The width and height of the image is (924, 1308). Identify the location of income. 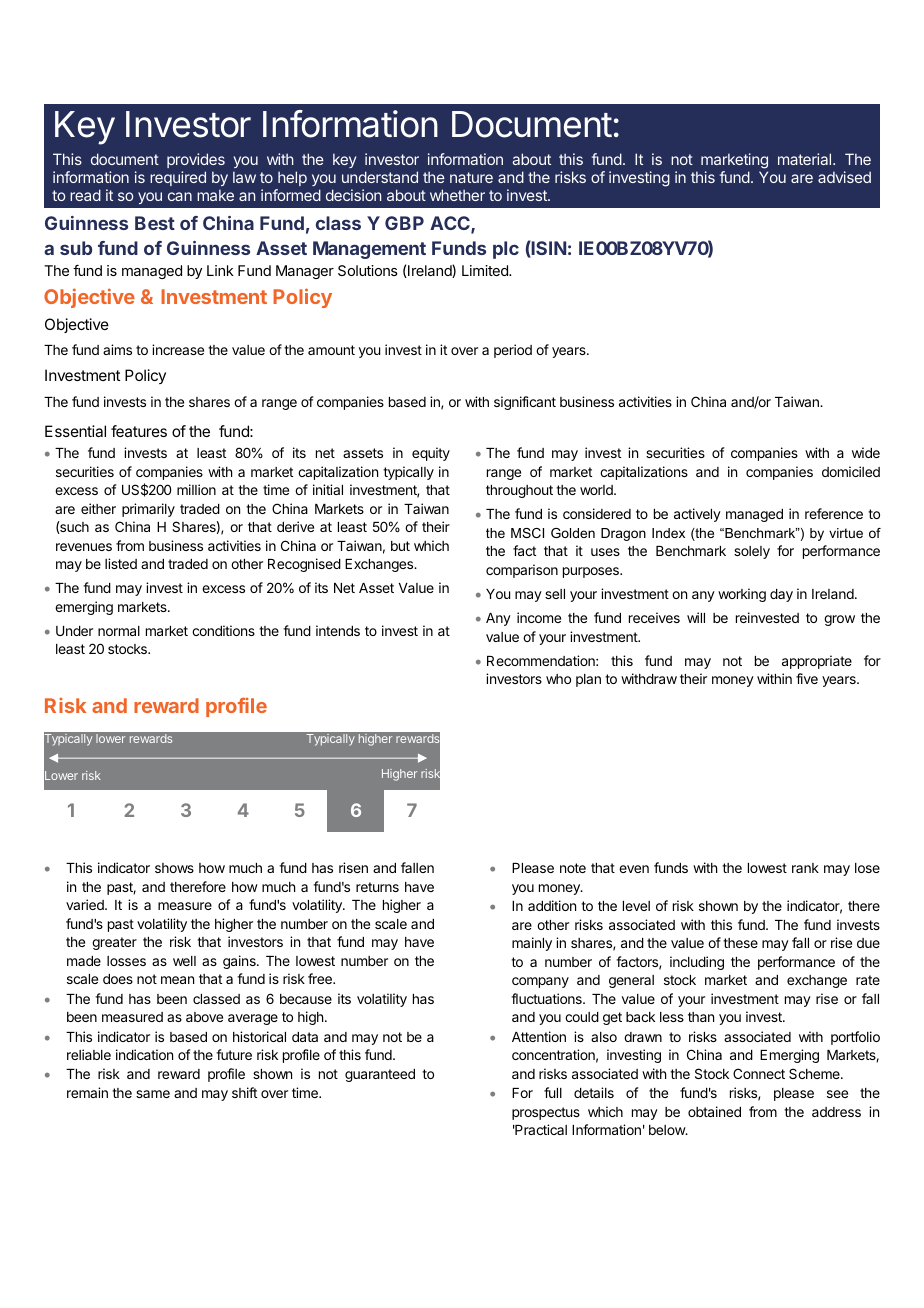
(539, 617).
